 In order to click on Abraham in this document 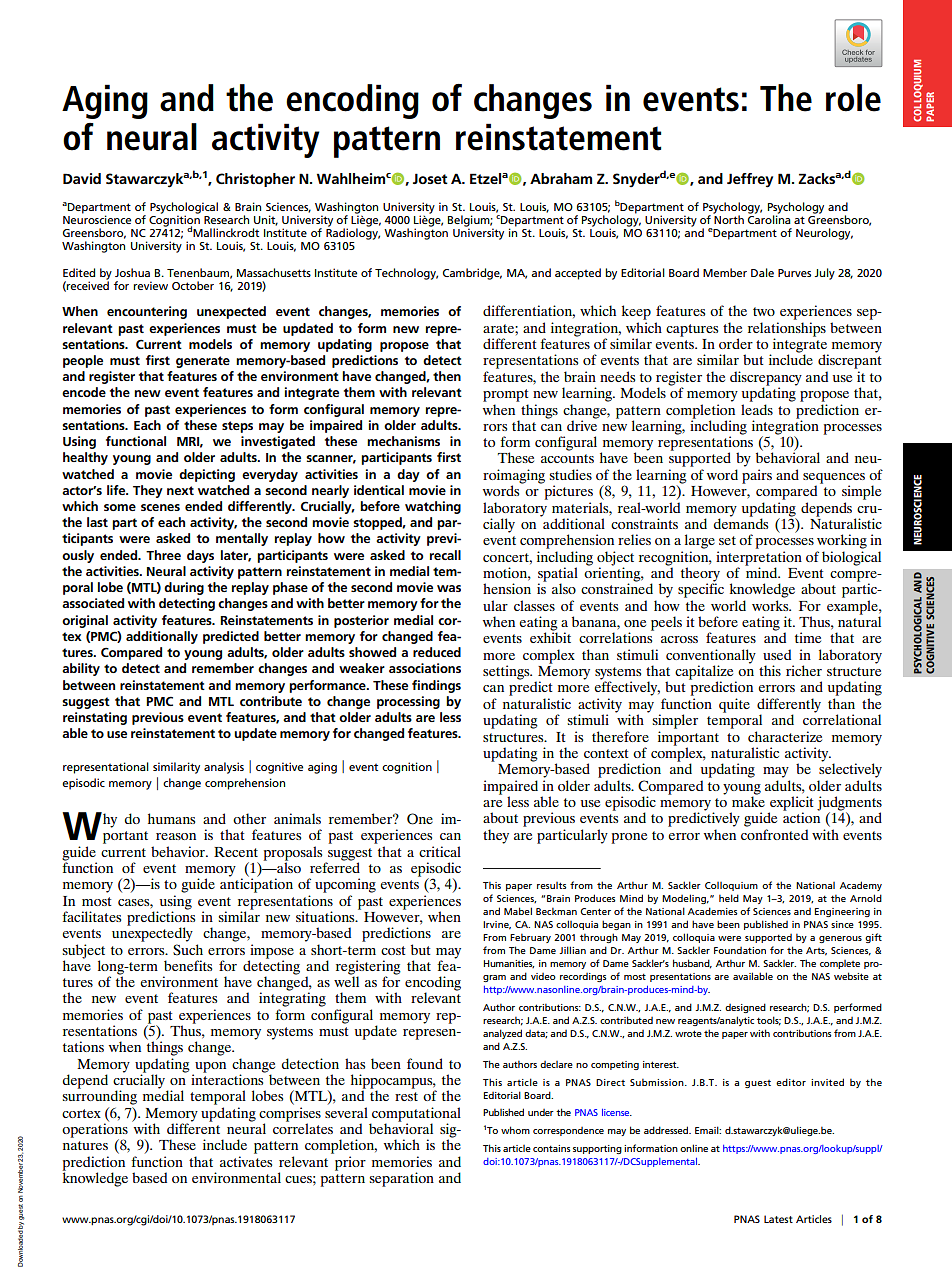, I will do `click(561, 178)`.
